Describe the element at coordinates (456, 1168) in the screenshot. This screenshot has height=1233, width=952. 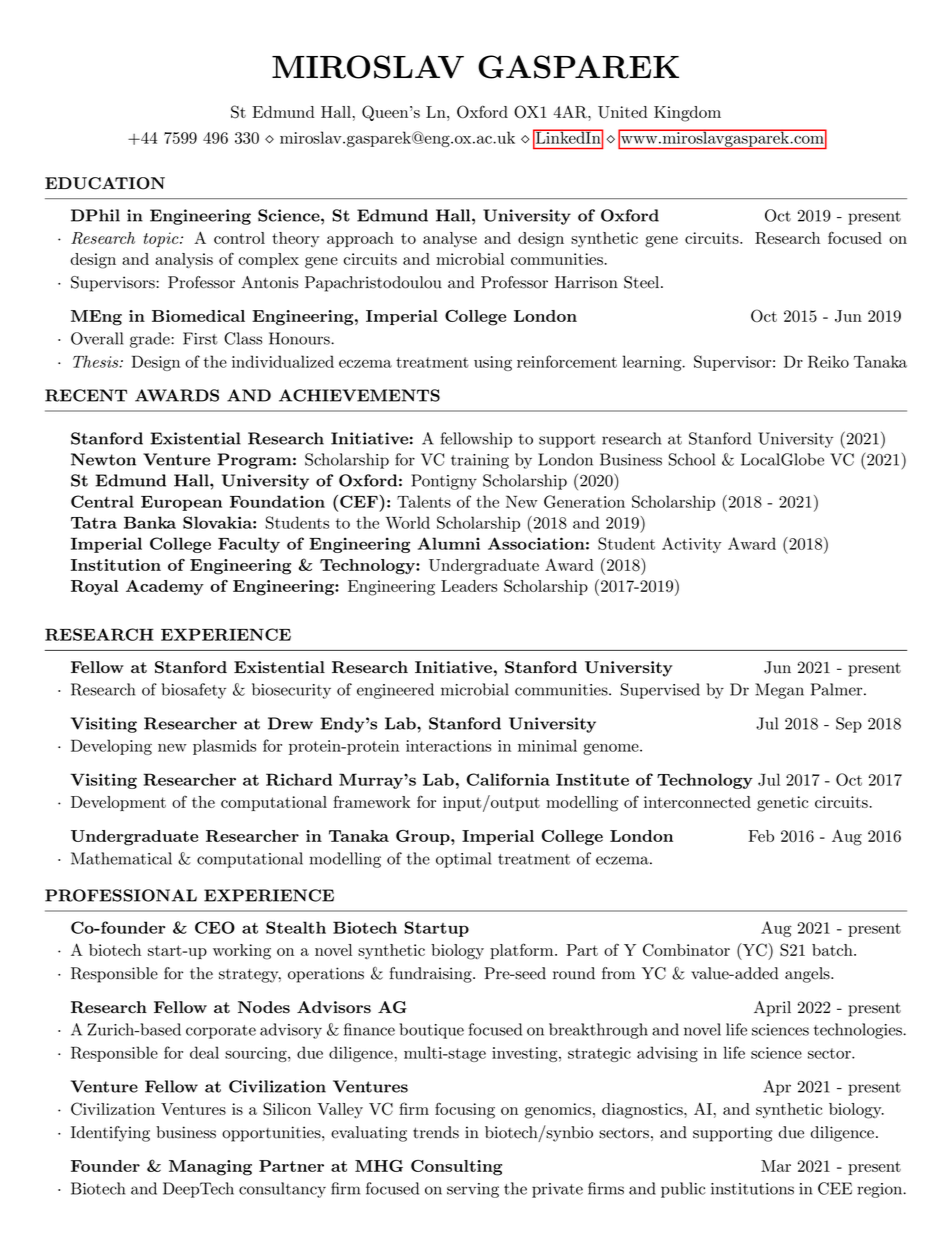
I see `Consulting` at that location.
